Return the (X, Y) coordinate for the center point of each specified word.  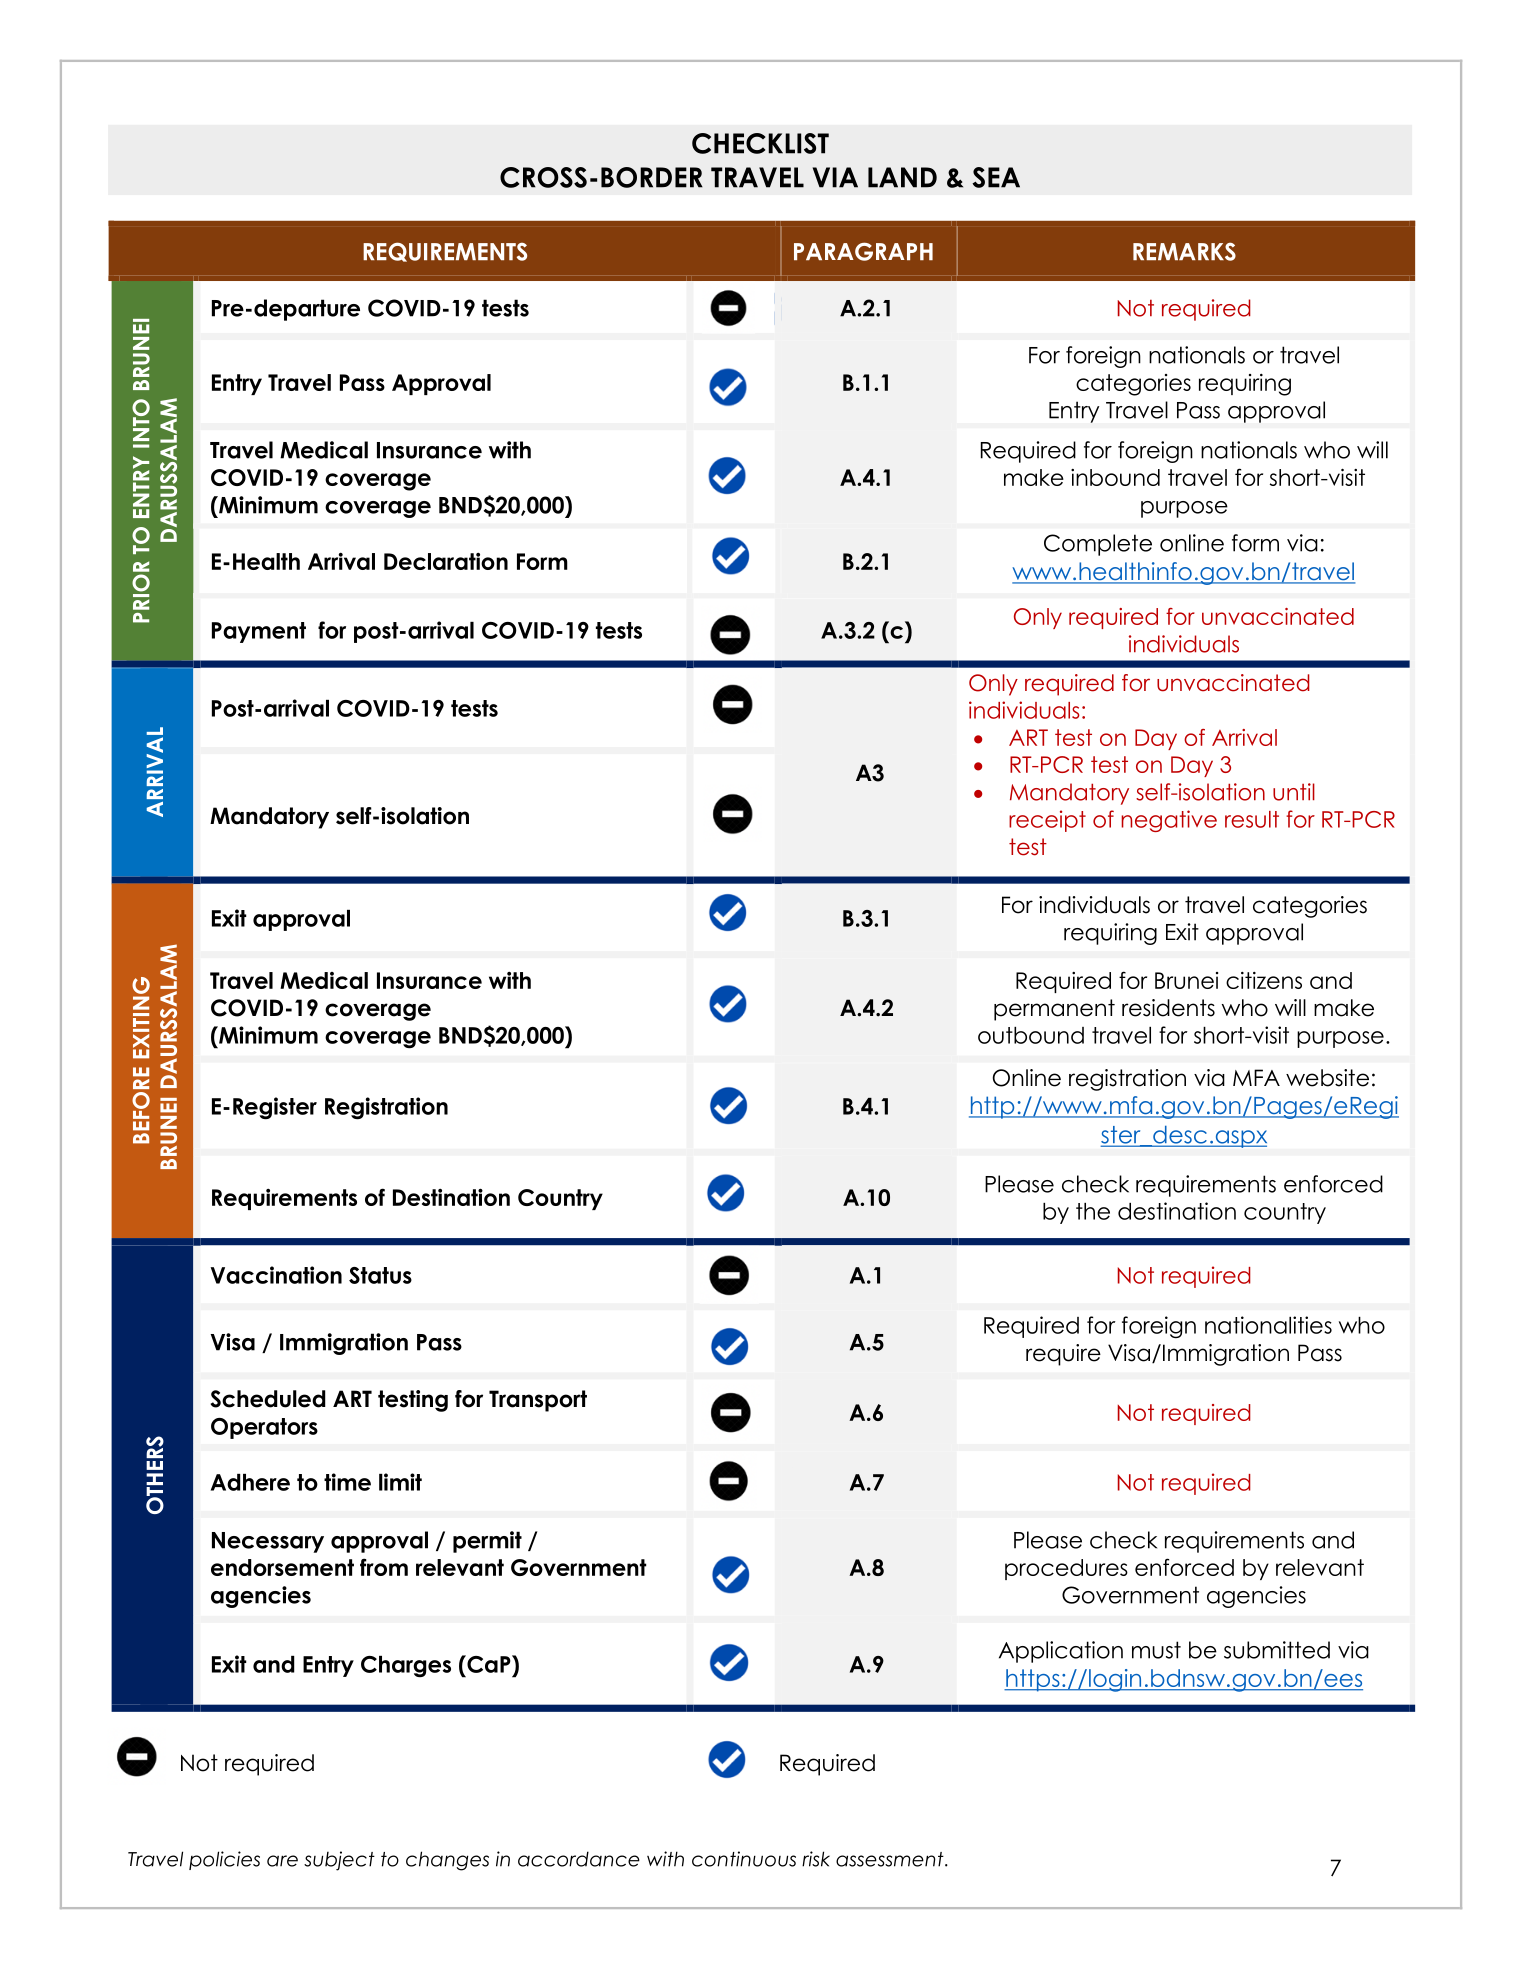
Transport (538, 1401)
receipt (1047, 821)
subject (339, 1861)
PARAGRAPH (863, 251)
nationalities (1268, 1325)
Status (380, 1275)
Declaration (446, 561)
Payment (259, 632)
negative (1169, 821)
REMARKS (1184, 251)
